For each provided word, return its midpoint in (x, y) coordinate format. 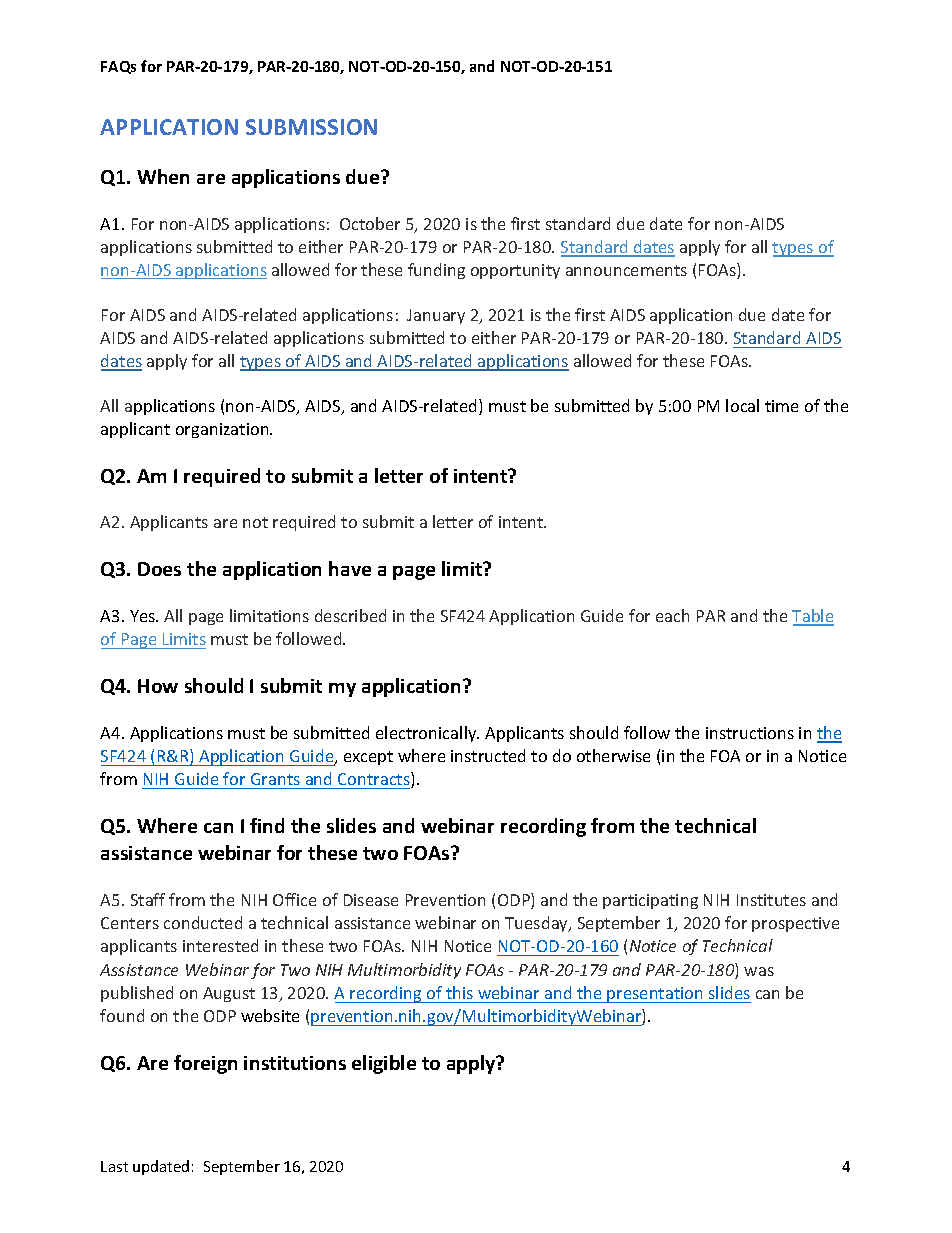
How (158, 686)
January (436, 316)
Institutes (771, 900)
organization (223, 430)
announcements (626, 270)
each (672, 615)
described (350, 615)
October (370, 223)
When (163, 176)
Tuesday (538, 924)
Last (114, 1166)
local (742, 405)
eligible (384, 1064)
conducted (203, 922)
